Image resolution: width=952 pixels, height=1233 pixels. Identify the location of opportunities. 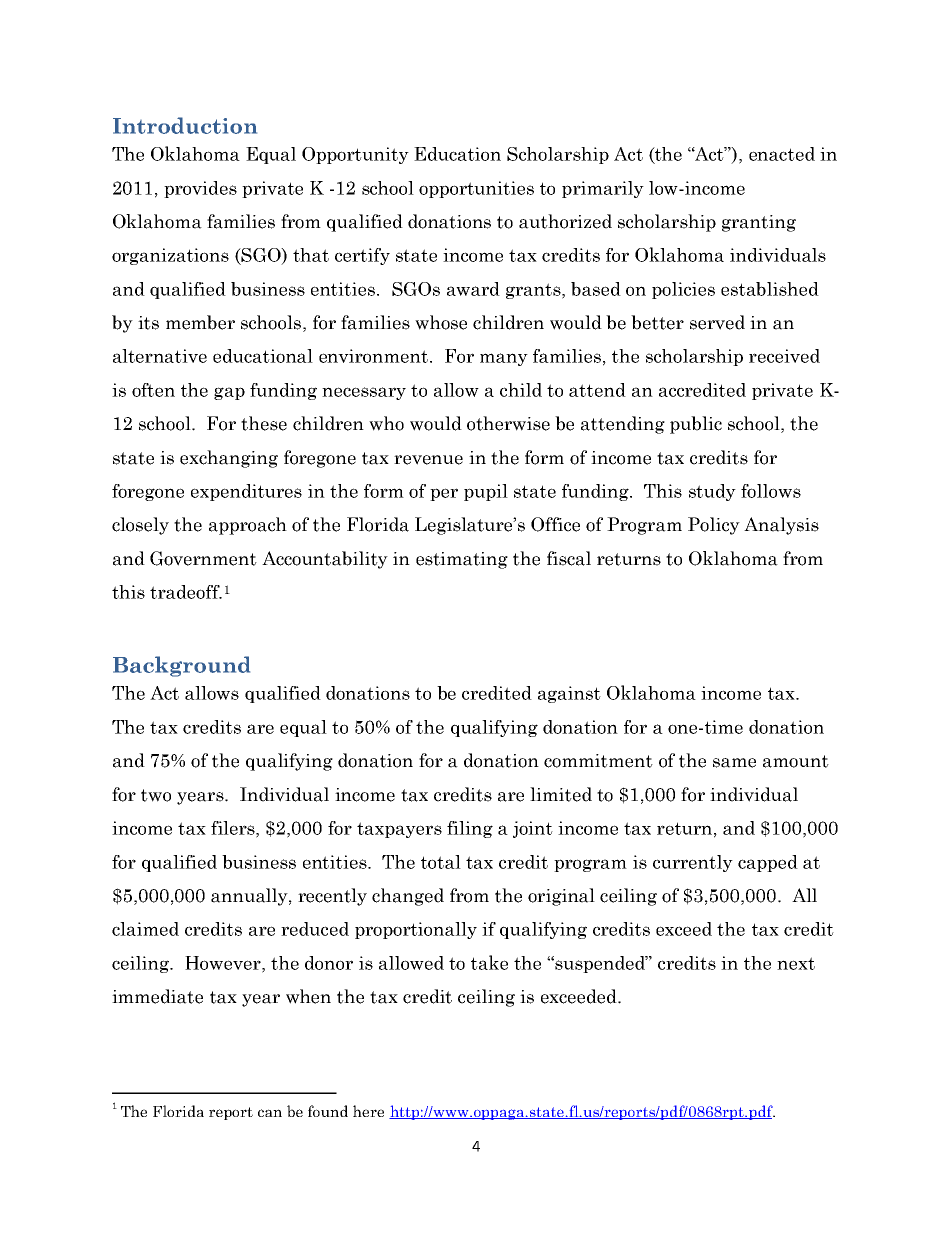
(476, 189).
